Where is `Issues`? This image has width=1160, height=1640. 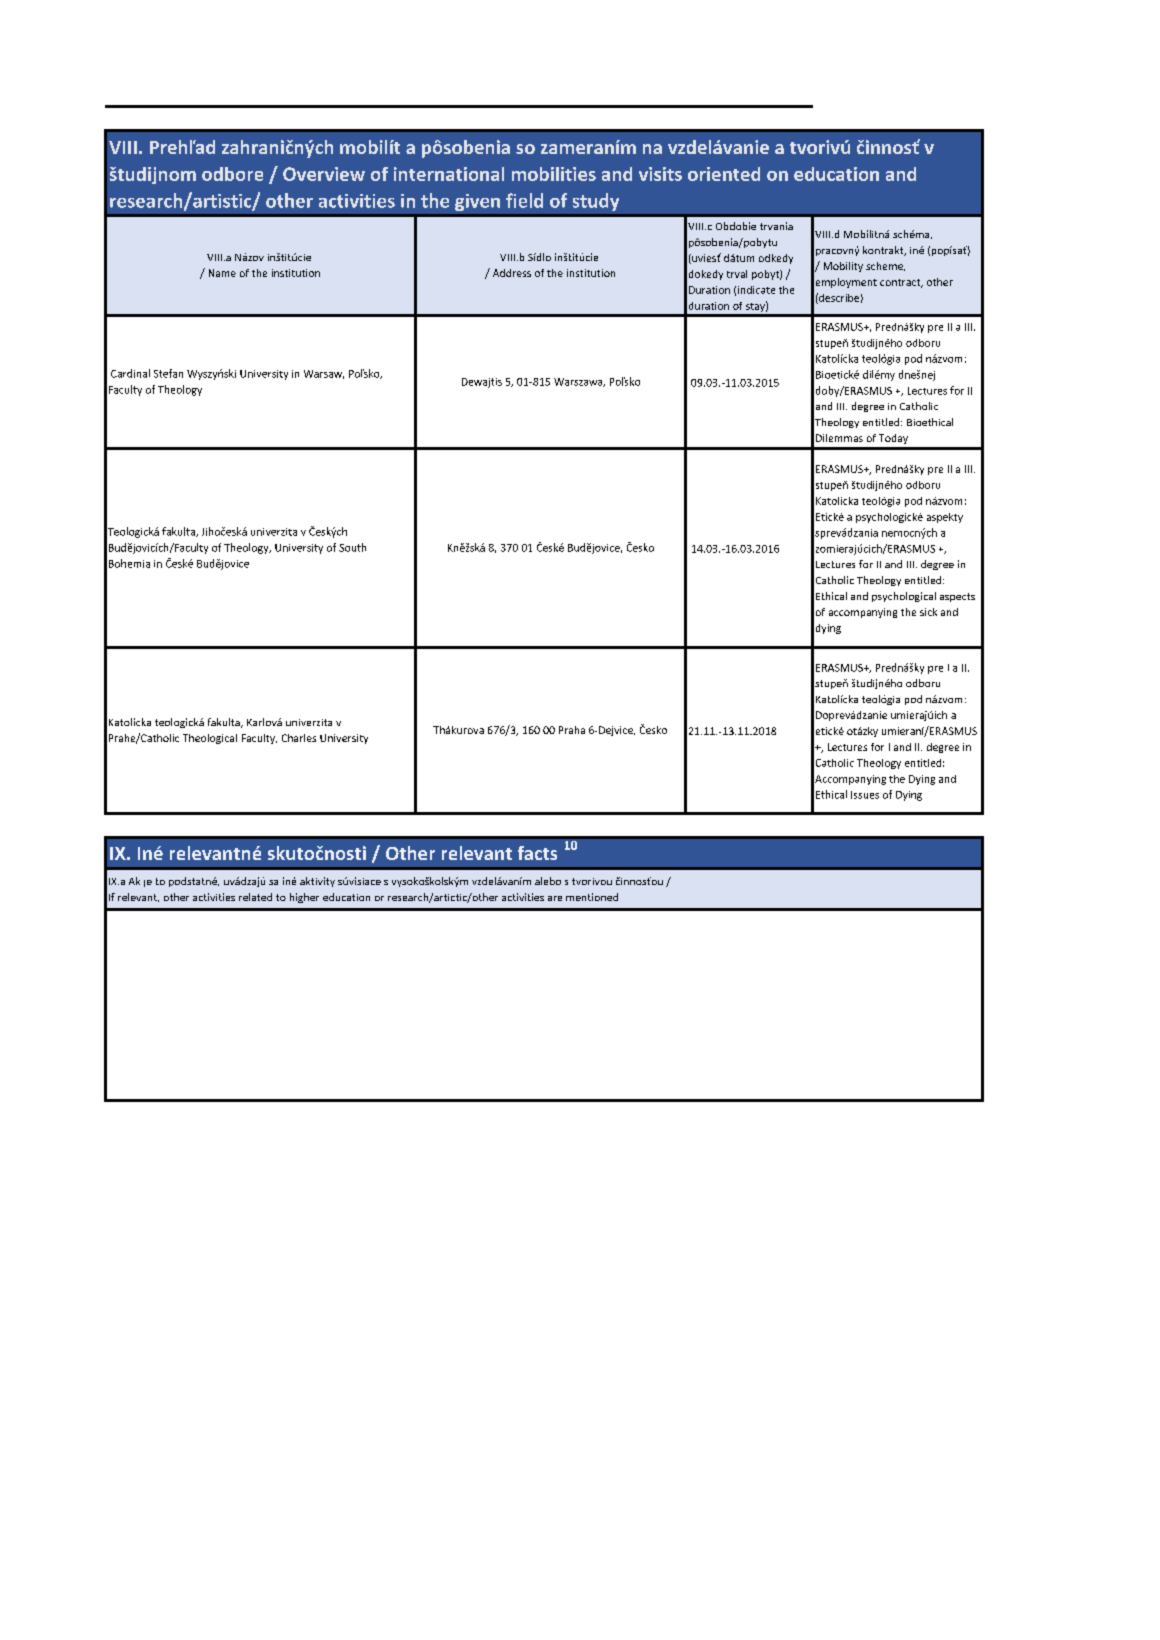 Issues is located at coordinates (865, 795).
